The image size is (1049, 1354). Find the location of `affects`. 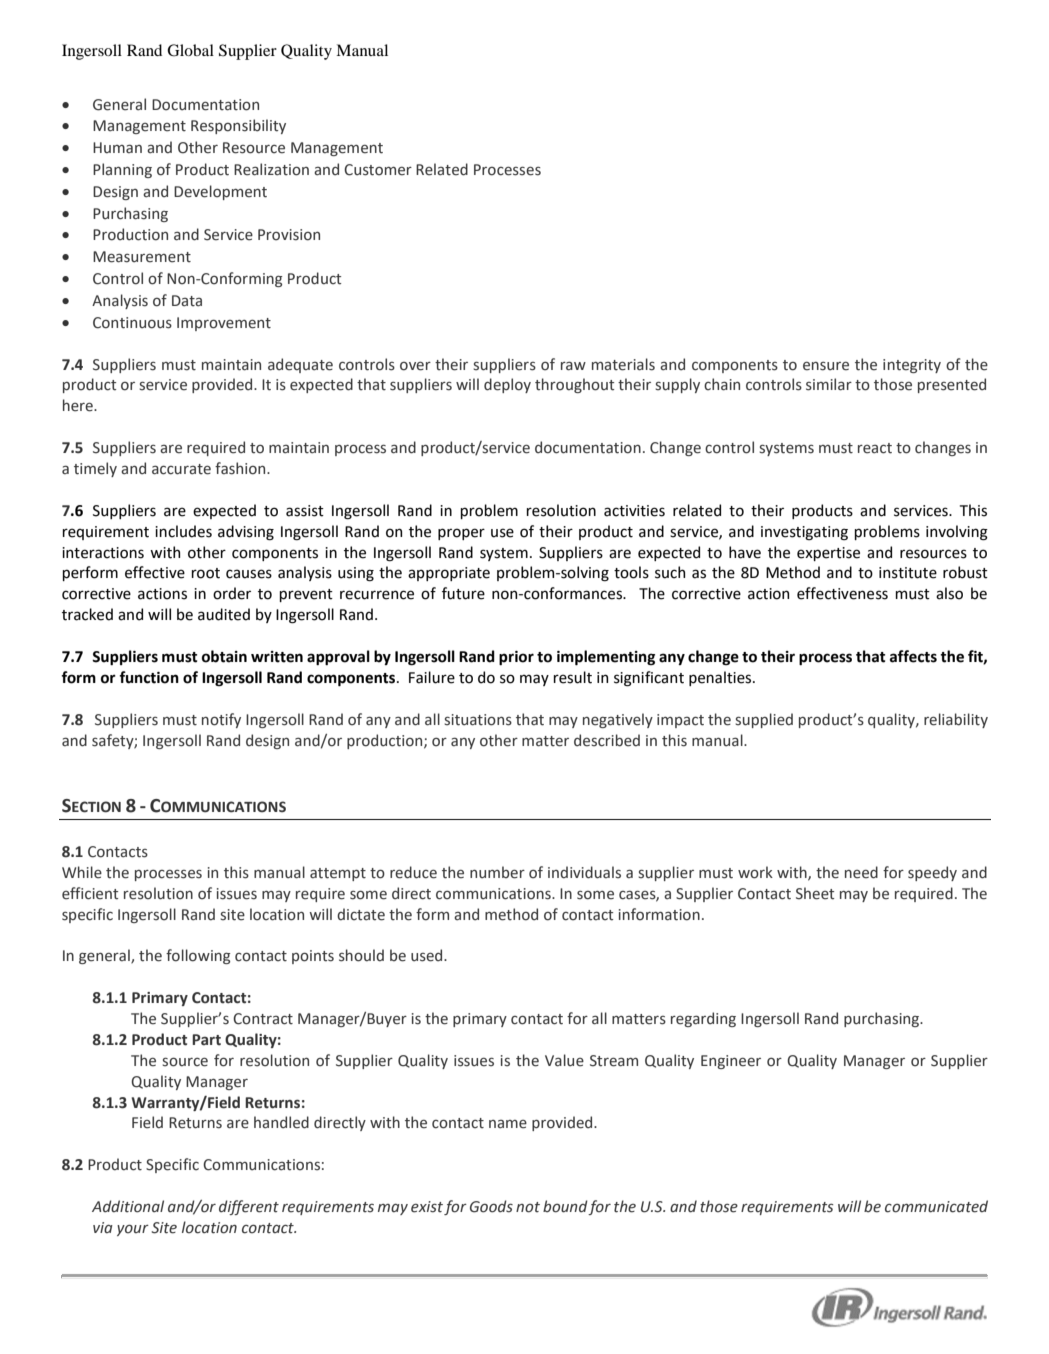

affects is located at coordinates (913, 656).
